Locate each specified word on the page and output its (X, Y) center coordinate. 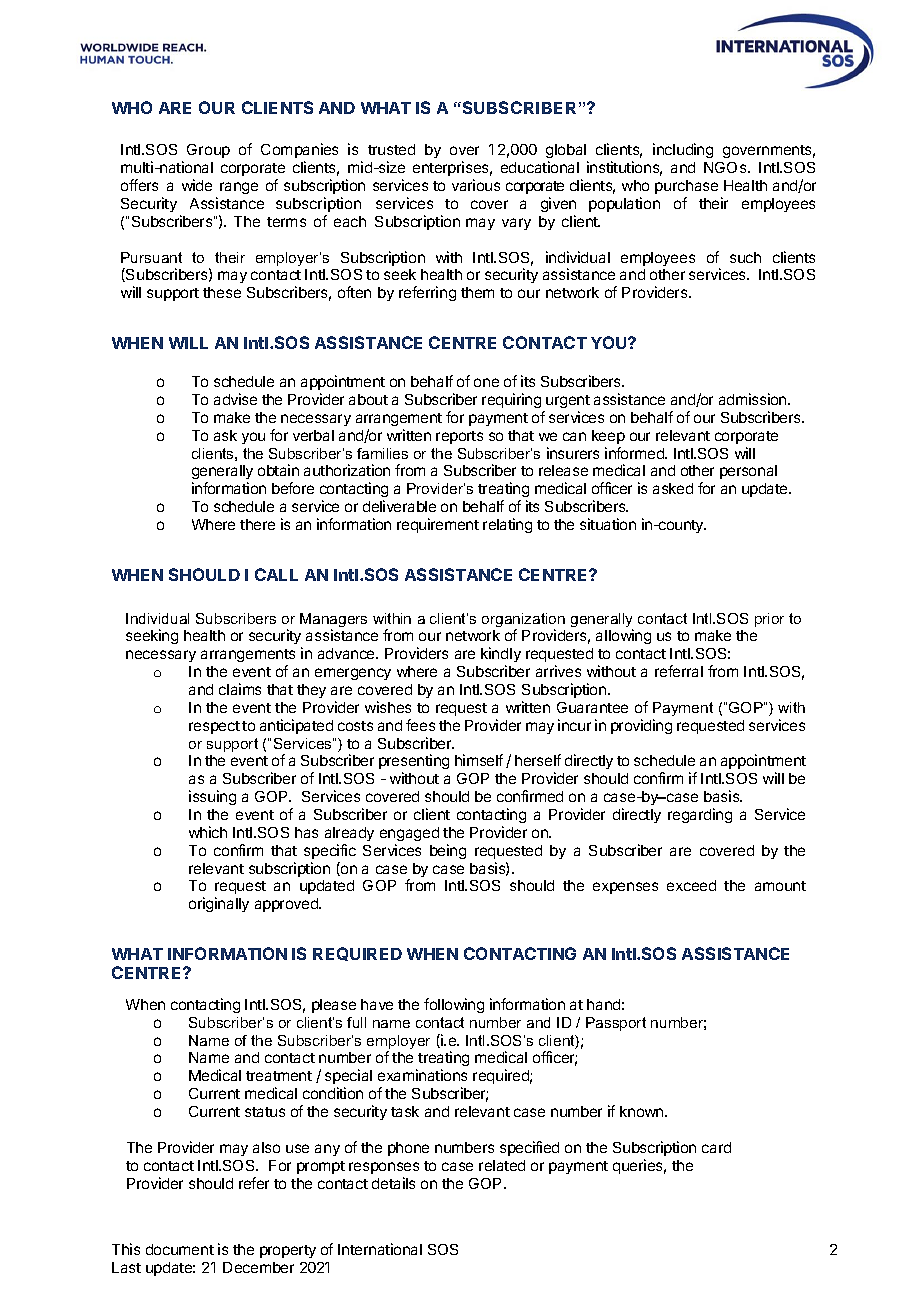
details (393, 1183)
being (448, 851)
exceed (691, 885)
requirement (438, 525)
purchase (686, 187)
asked (673, 488)
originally (219, 904)
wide (197, 185)
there (257, 524)
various (476, 185)
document (180, 1249)
